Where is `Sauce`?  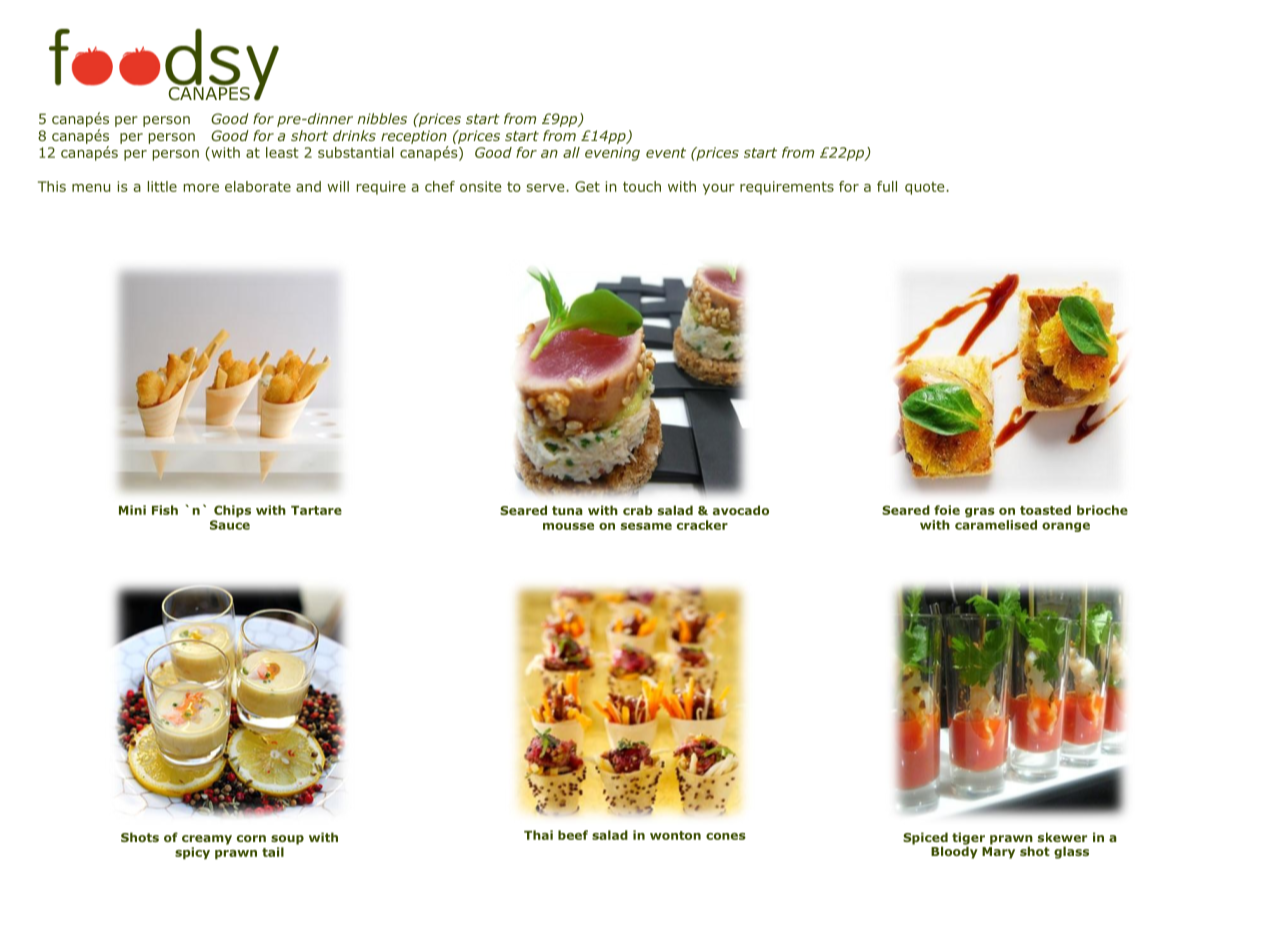 Sauce is located at coordinates (230, 525).
